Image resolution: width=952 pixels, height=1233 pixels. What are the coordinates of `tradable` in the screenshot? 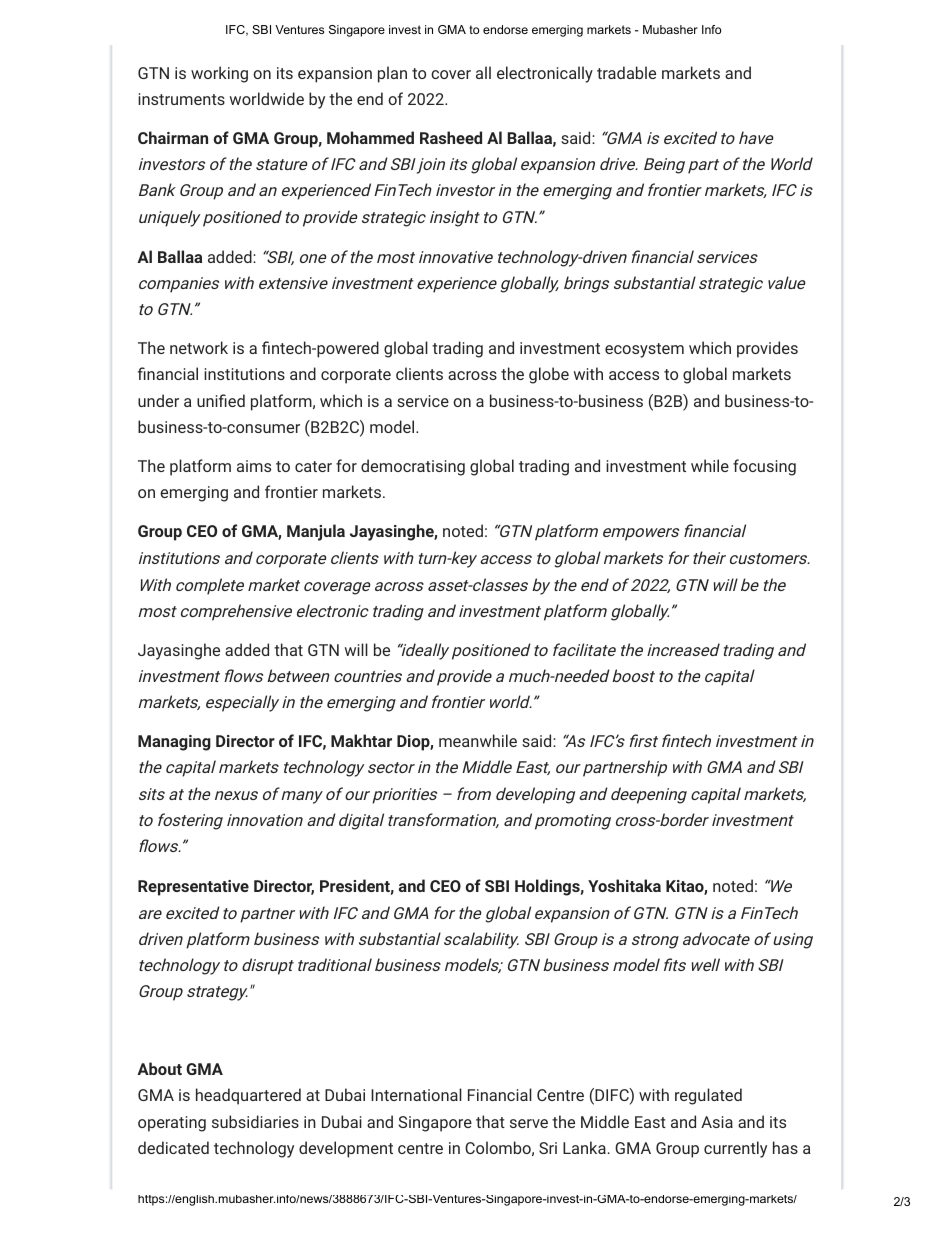 It's located at (626, 72).
